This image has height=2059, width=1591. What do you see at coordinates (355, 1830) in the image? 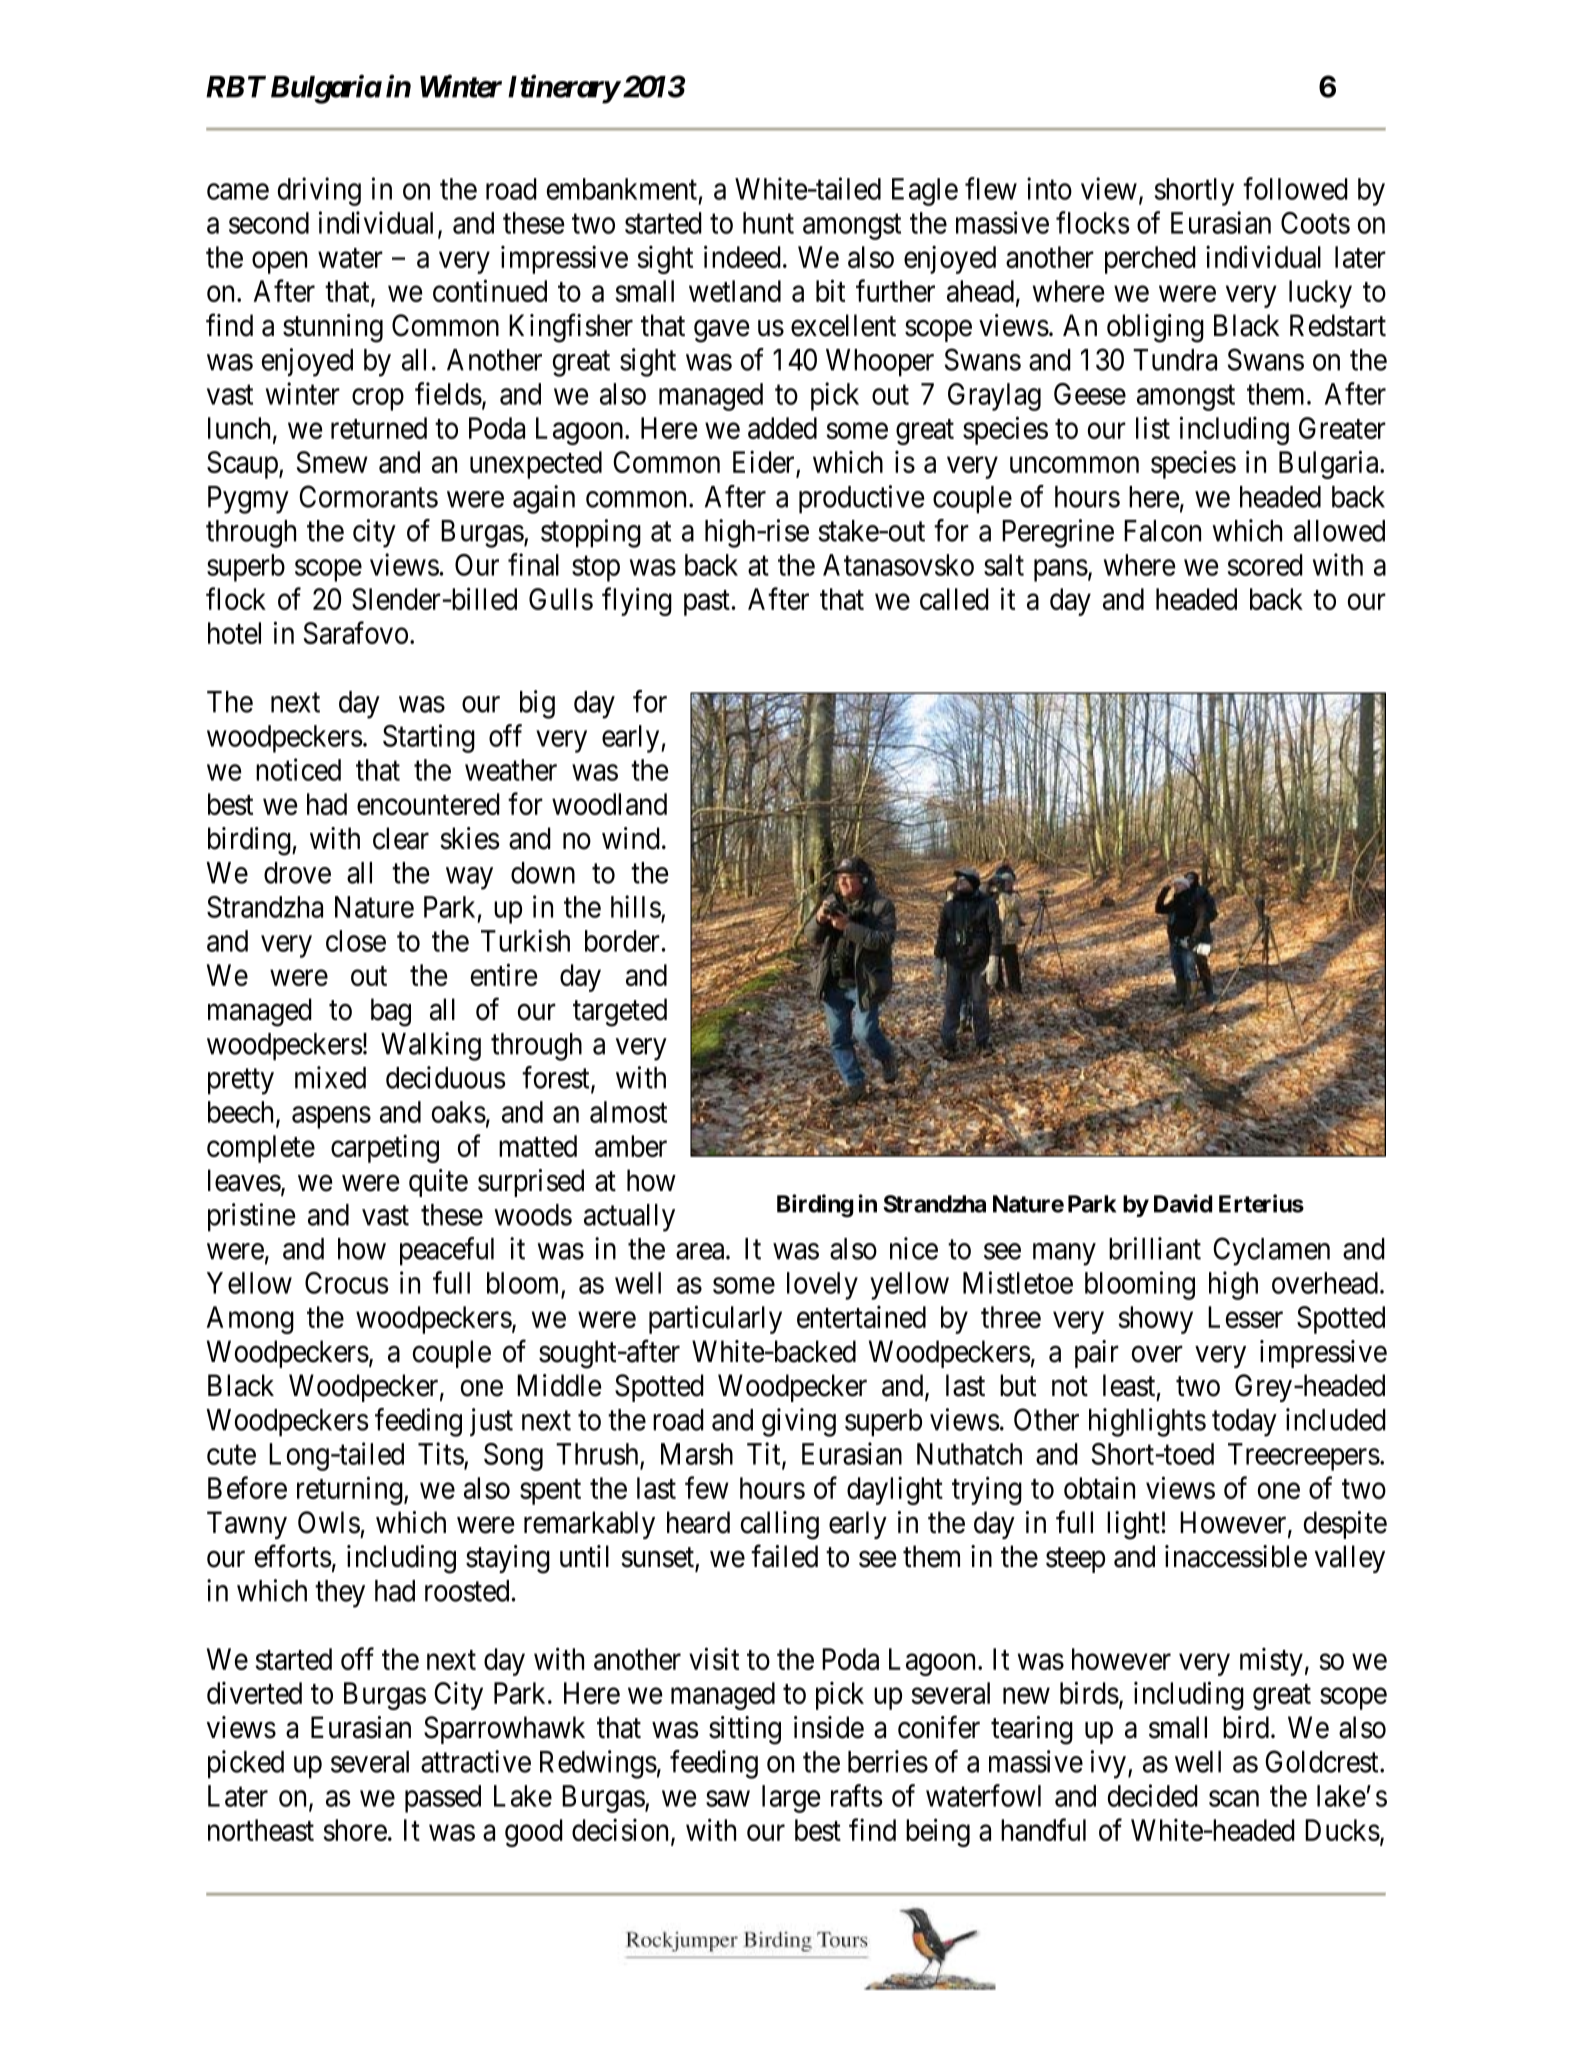
I see `shore` at bounding box center [355, 1830].
